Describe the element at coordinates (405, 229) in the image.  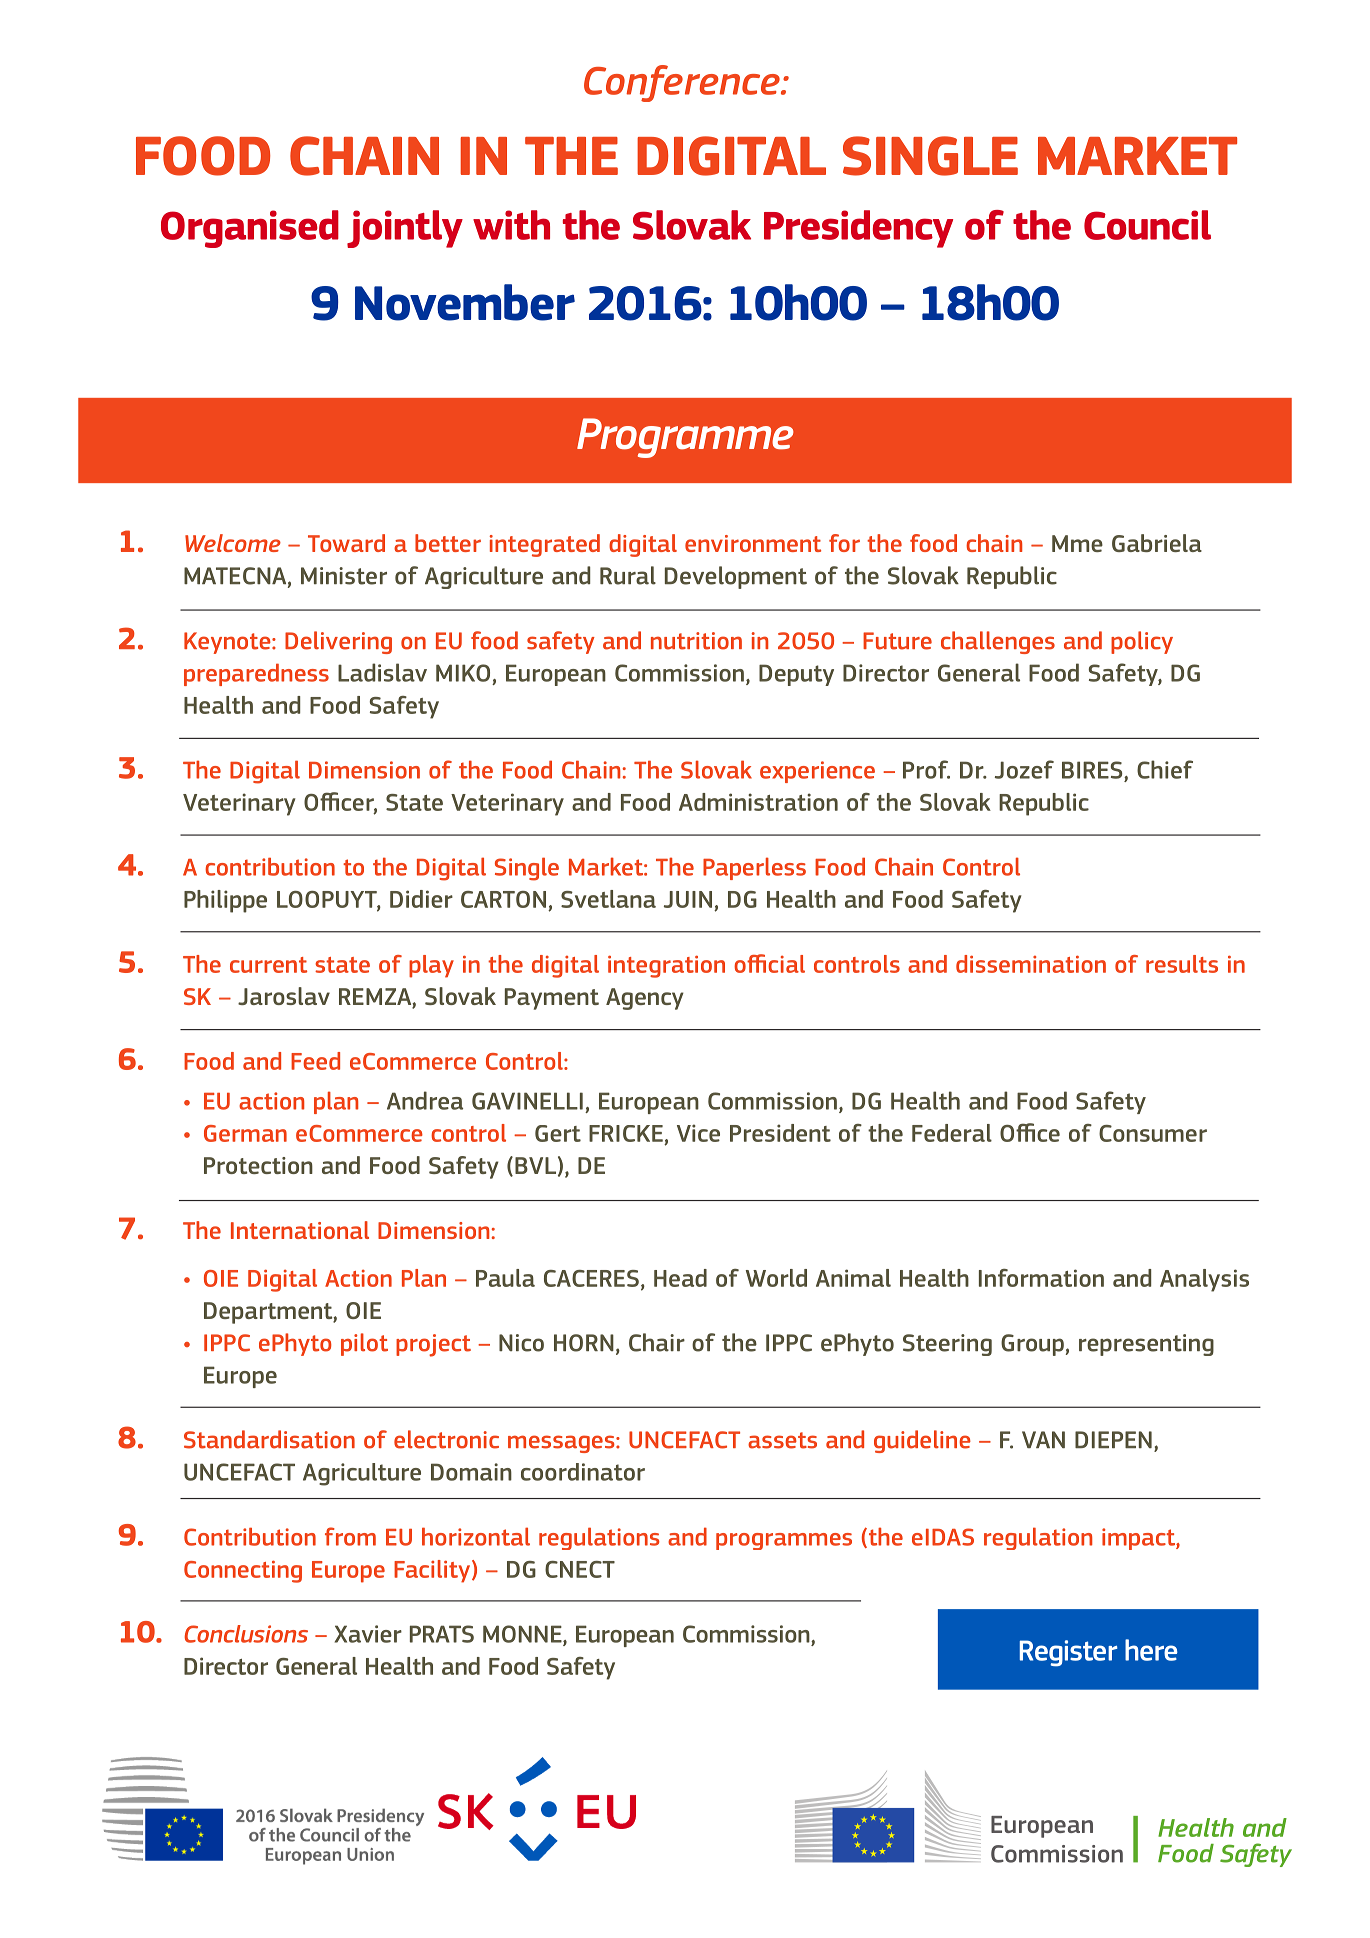
I see `jointly` at that location.
